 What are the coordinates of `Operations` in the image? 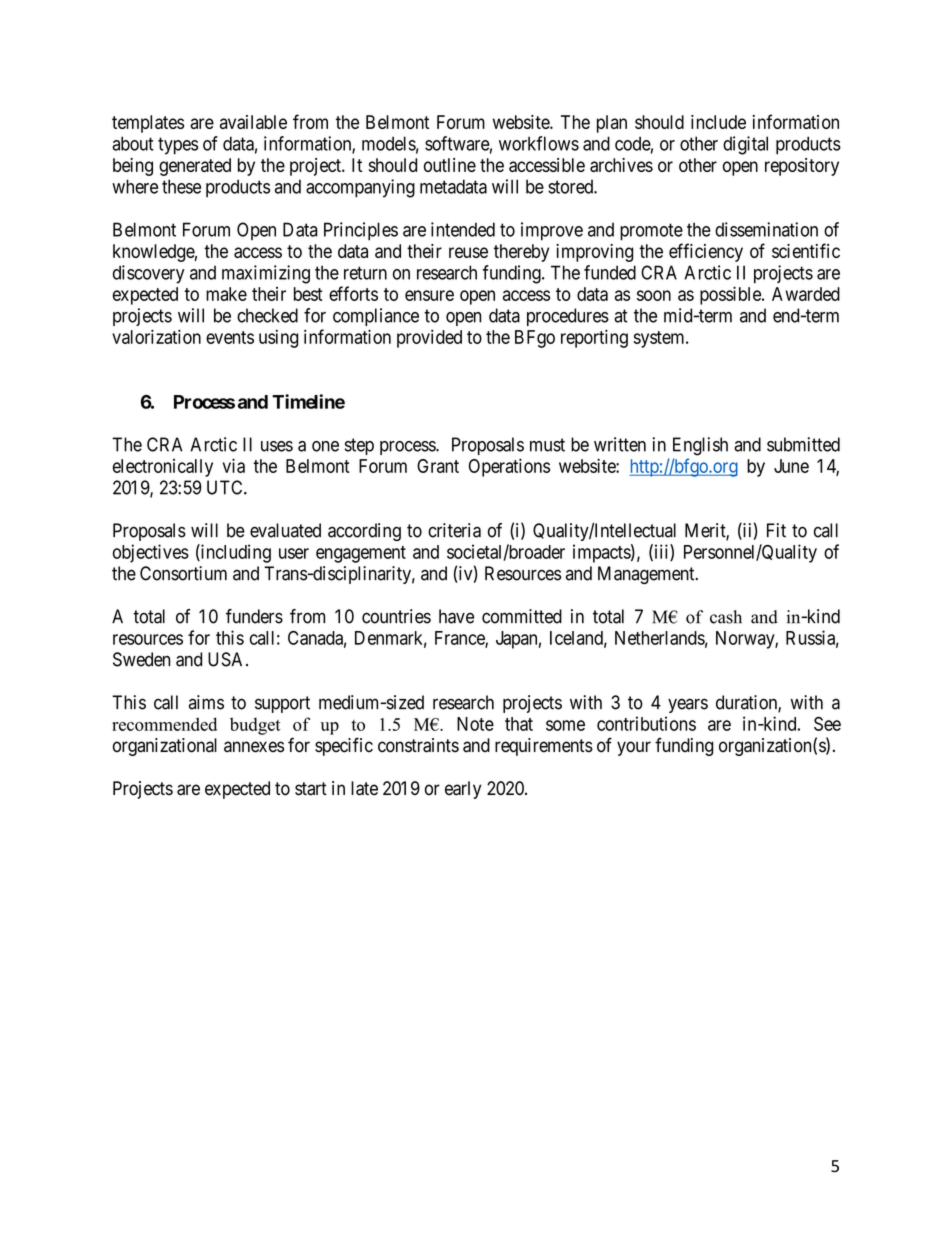 It's located at (509, 467).
